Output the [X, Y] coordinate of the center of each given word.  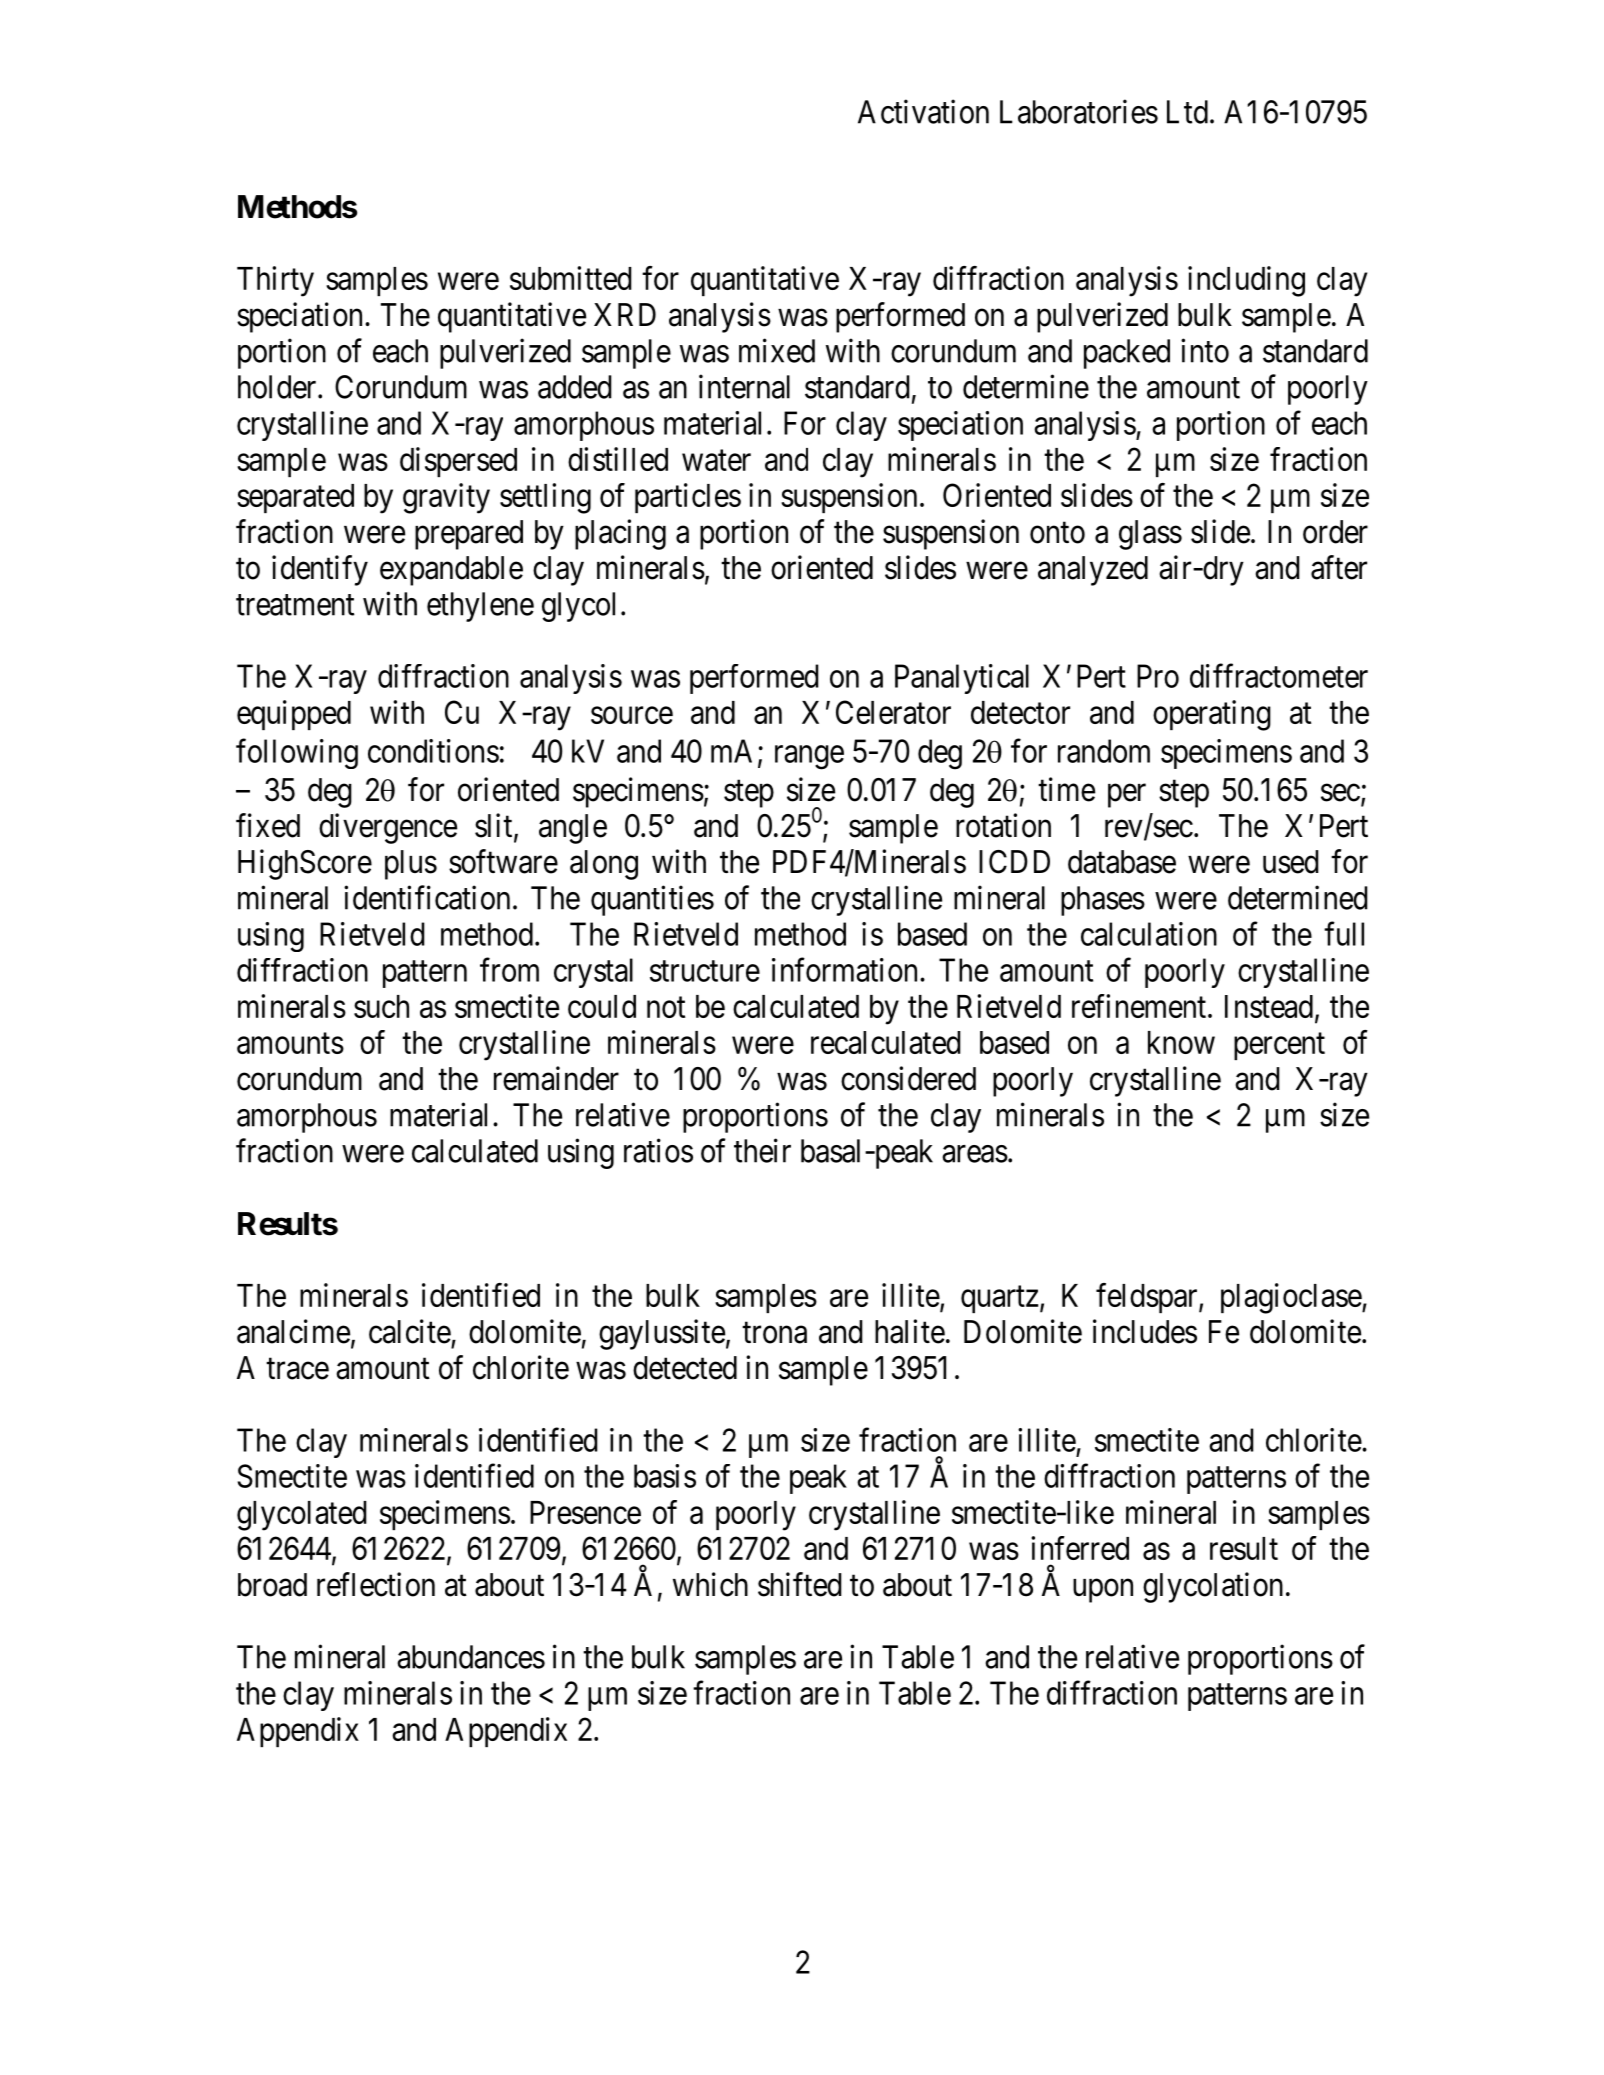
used [1291, 862]
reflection [376, 1584]
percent [1279, 1046]
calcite [410, 1331]
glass [1150, 535]
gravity [446, 498]
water [716, 460]
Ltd [1187, 112]
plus [411, 865]
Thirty [275, 281]
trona [774, 1333]
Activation [923, 111]
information [846, 970]
